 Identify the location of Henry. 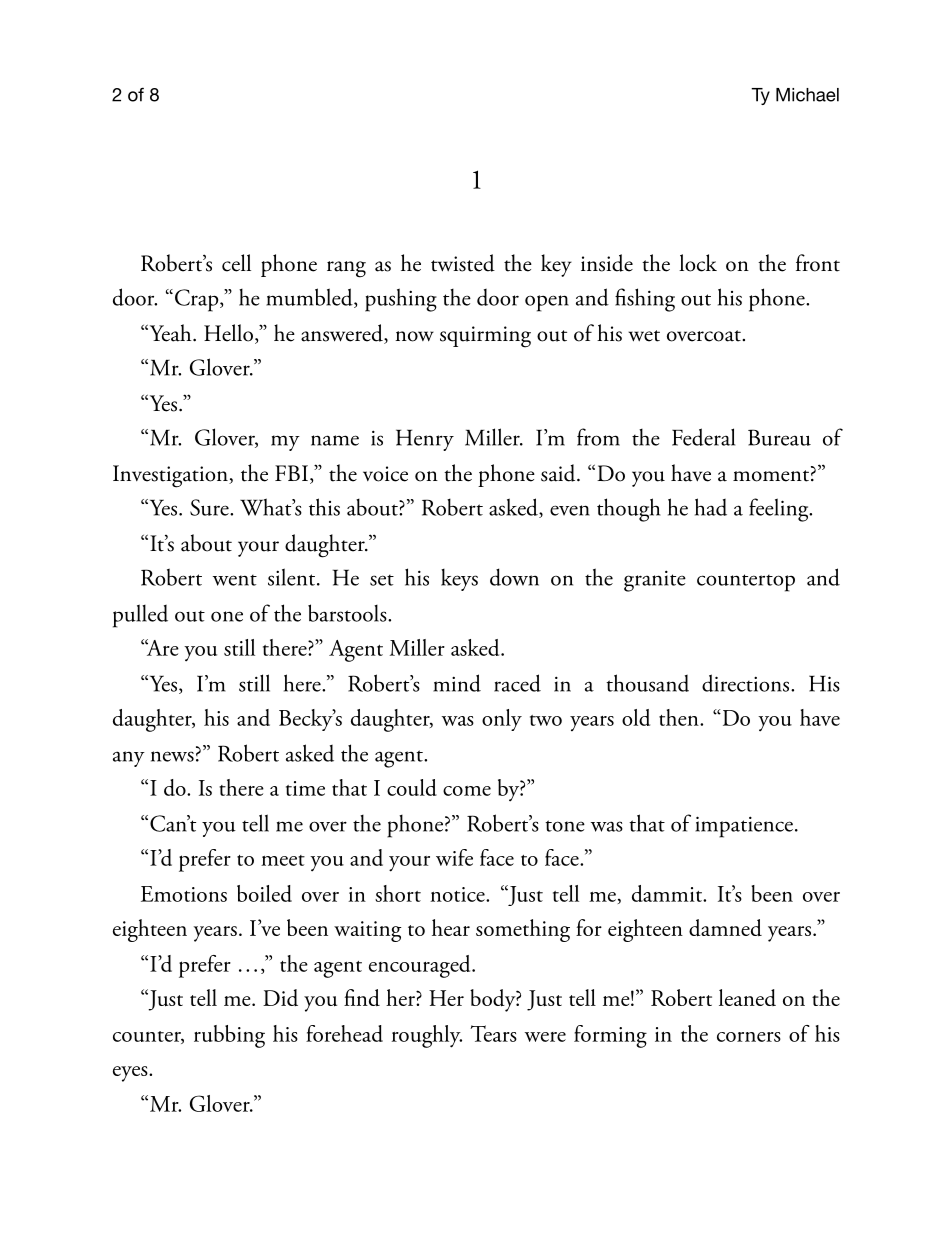
(425, 440).
